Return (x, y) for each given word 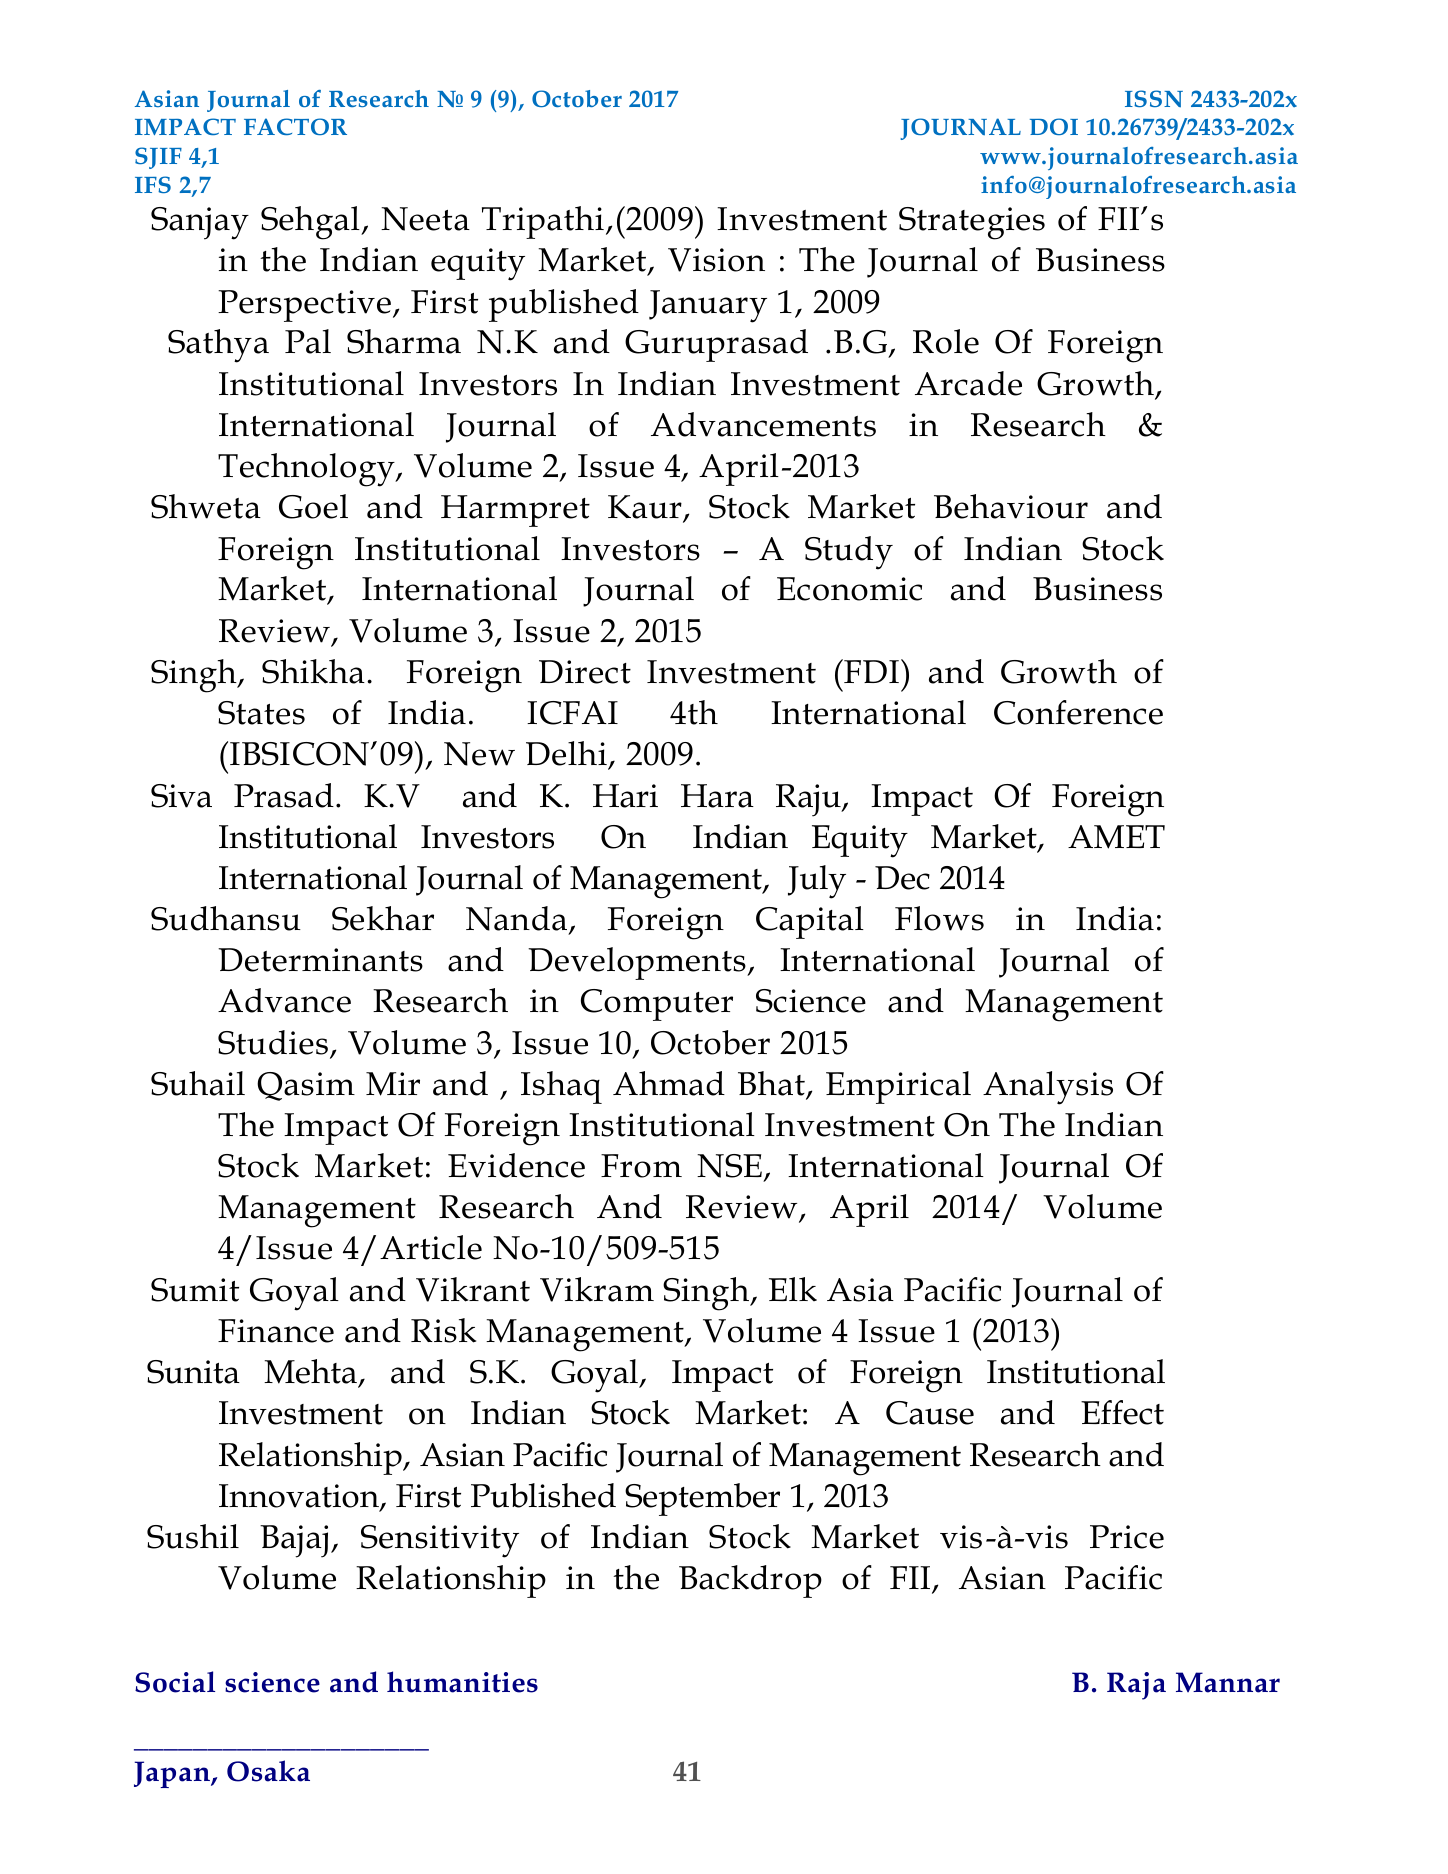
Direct (585, 672)
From (641, 1166)
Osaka (268, 1771)
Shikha (313, 671)
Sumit (195, 1290)
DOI (1054, 126)
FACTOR (295, 126)
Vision (716, 260)
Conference (1078, 712)
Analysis (1048, 1088)
